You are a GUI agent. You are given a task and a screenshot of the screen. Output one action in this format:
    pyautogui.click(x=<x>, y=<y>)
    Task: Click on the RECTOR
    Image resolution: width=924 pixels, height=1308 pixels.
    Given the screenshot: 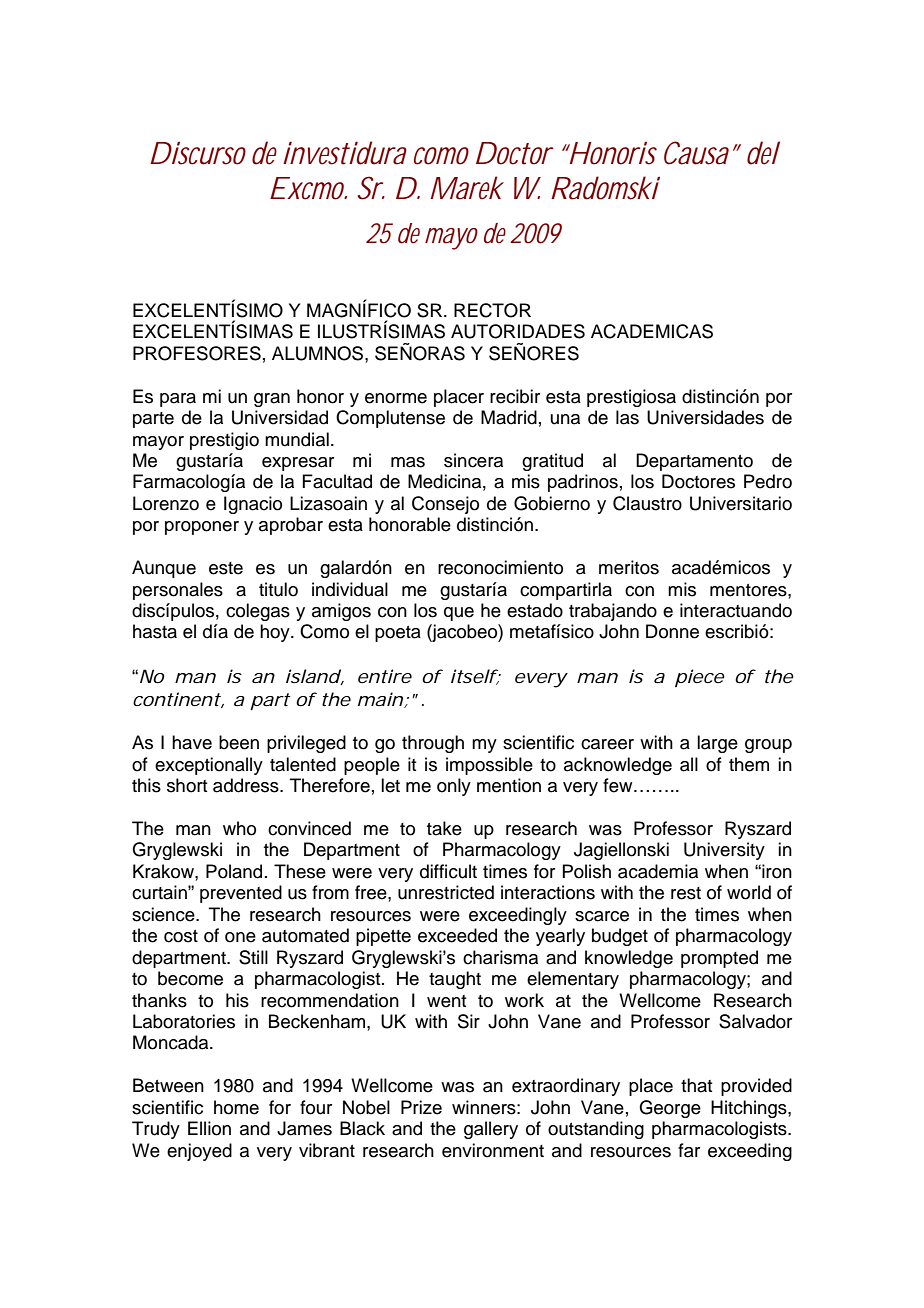 What is the action you would take?
    pyautogui.click(x=492, y=310)
